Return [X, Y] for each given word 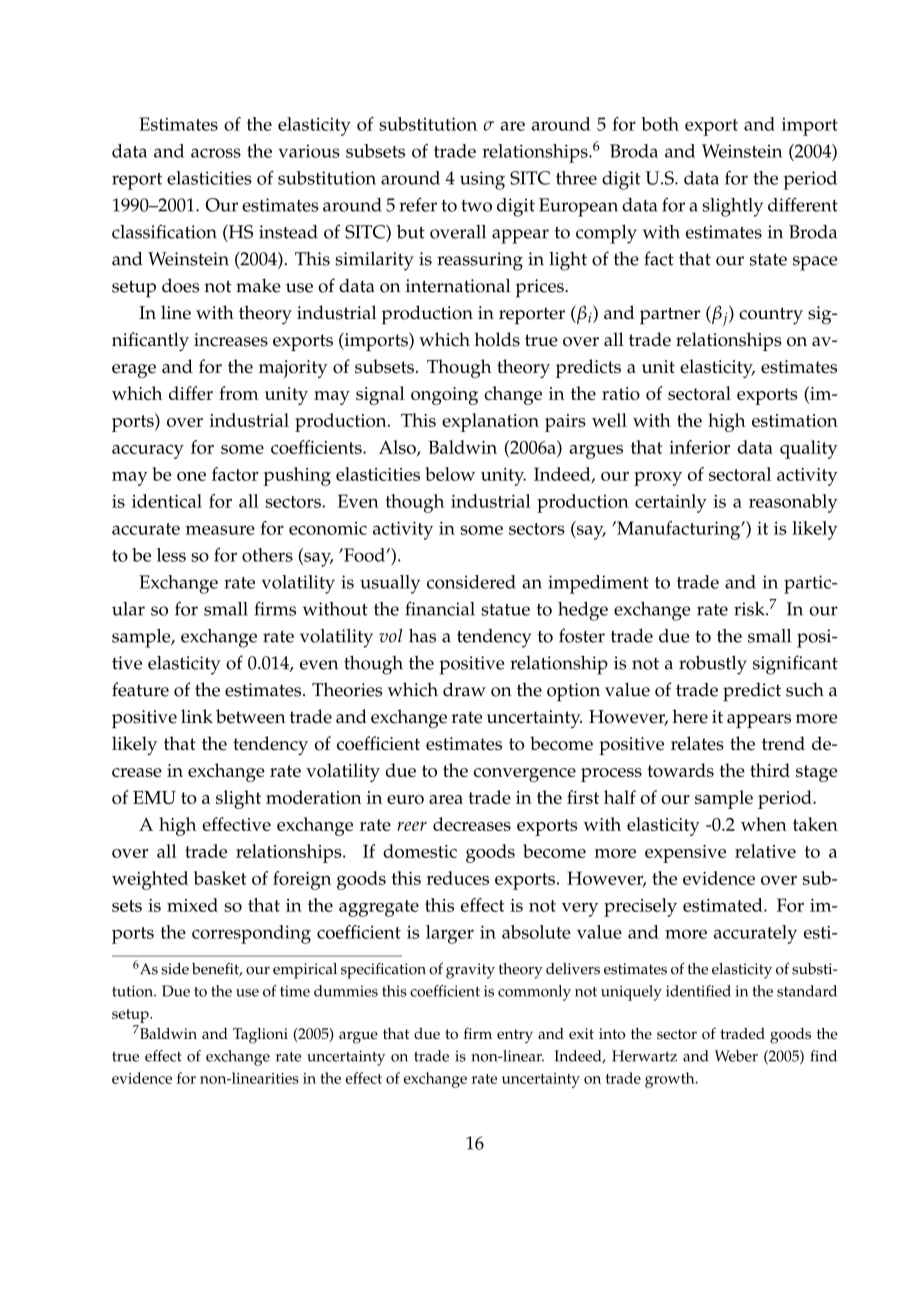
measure [220, 530]
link [197, 716]
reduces [457, 878]
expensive [685, 854]
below [450, 474]
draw [464, 689]
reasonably [793, 503]
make [258, 285]
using [482, 180]
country [771, 316]
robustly [713, 665]
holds [497, 339]
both [660, 124]
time [295, 991]
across [216, 153]
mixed [192, 905]
